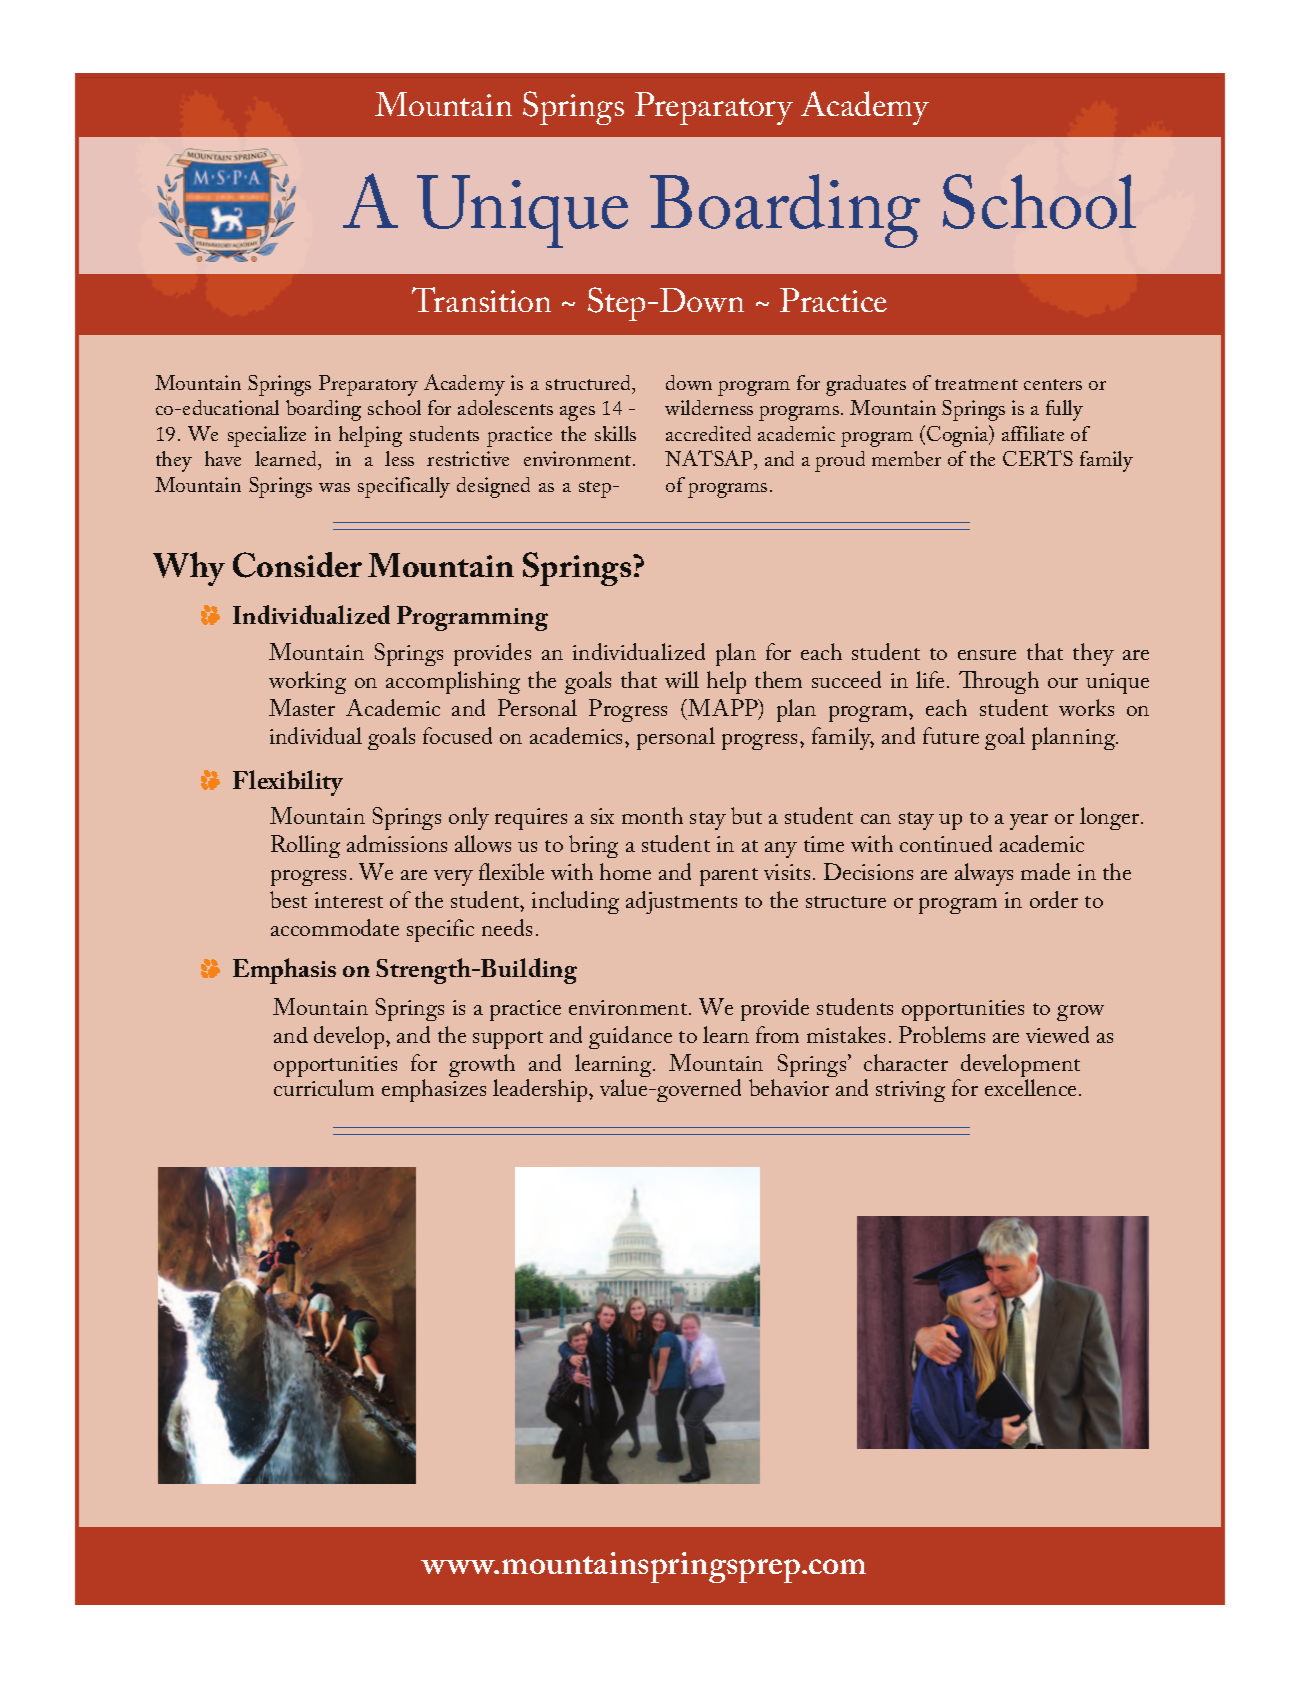  What do you see at coordinates (987, 655) in the image?
I see `ensure` at bounding box center [987, 655].
